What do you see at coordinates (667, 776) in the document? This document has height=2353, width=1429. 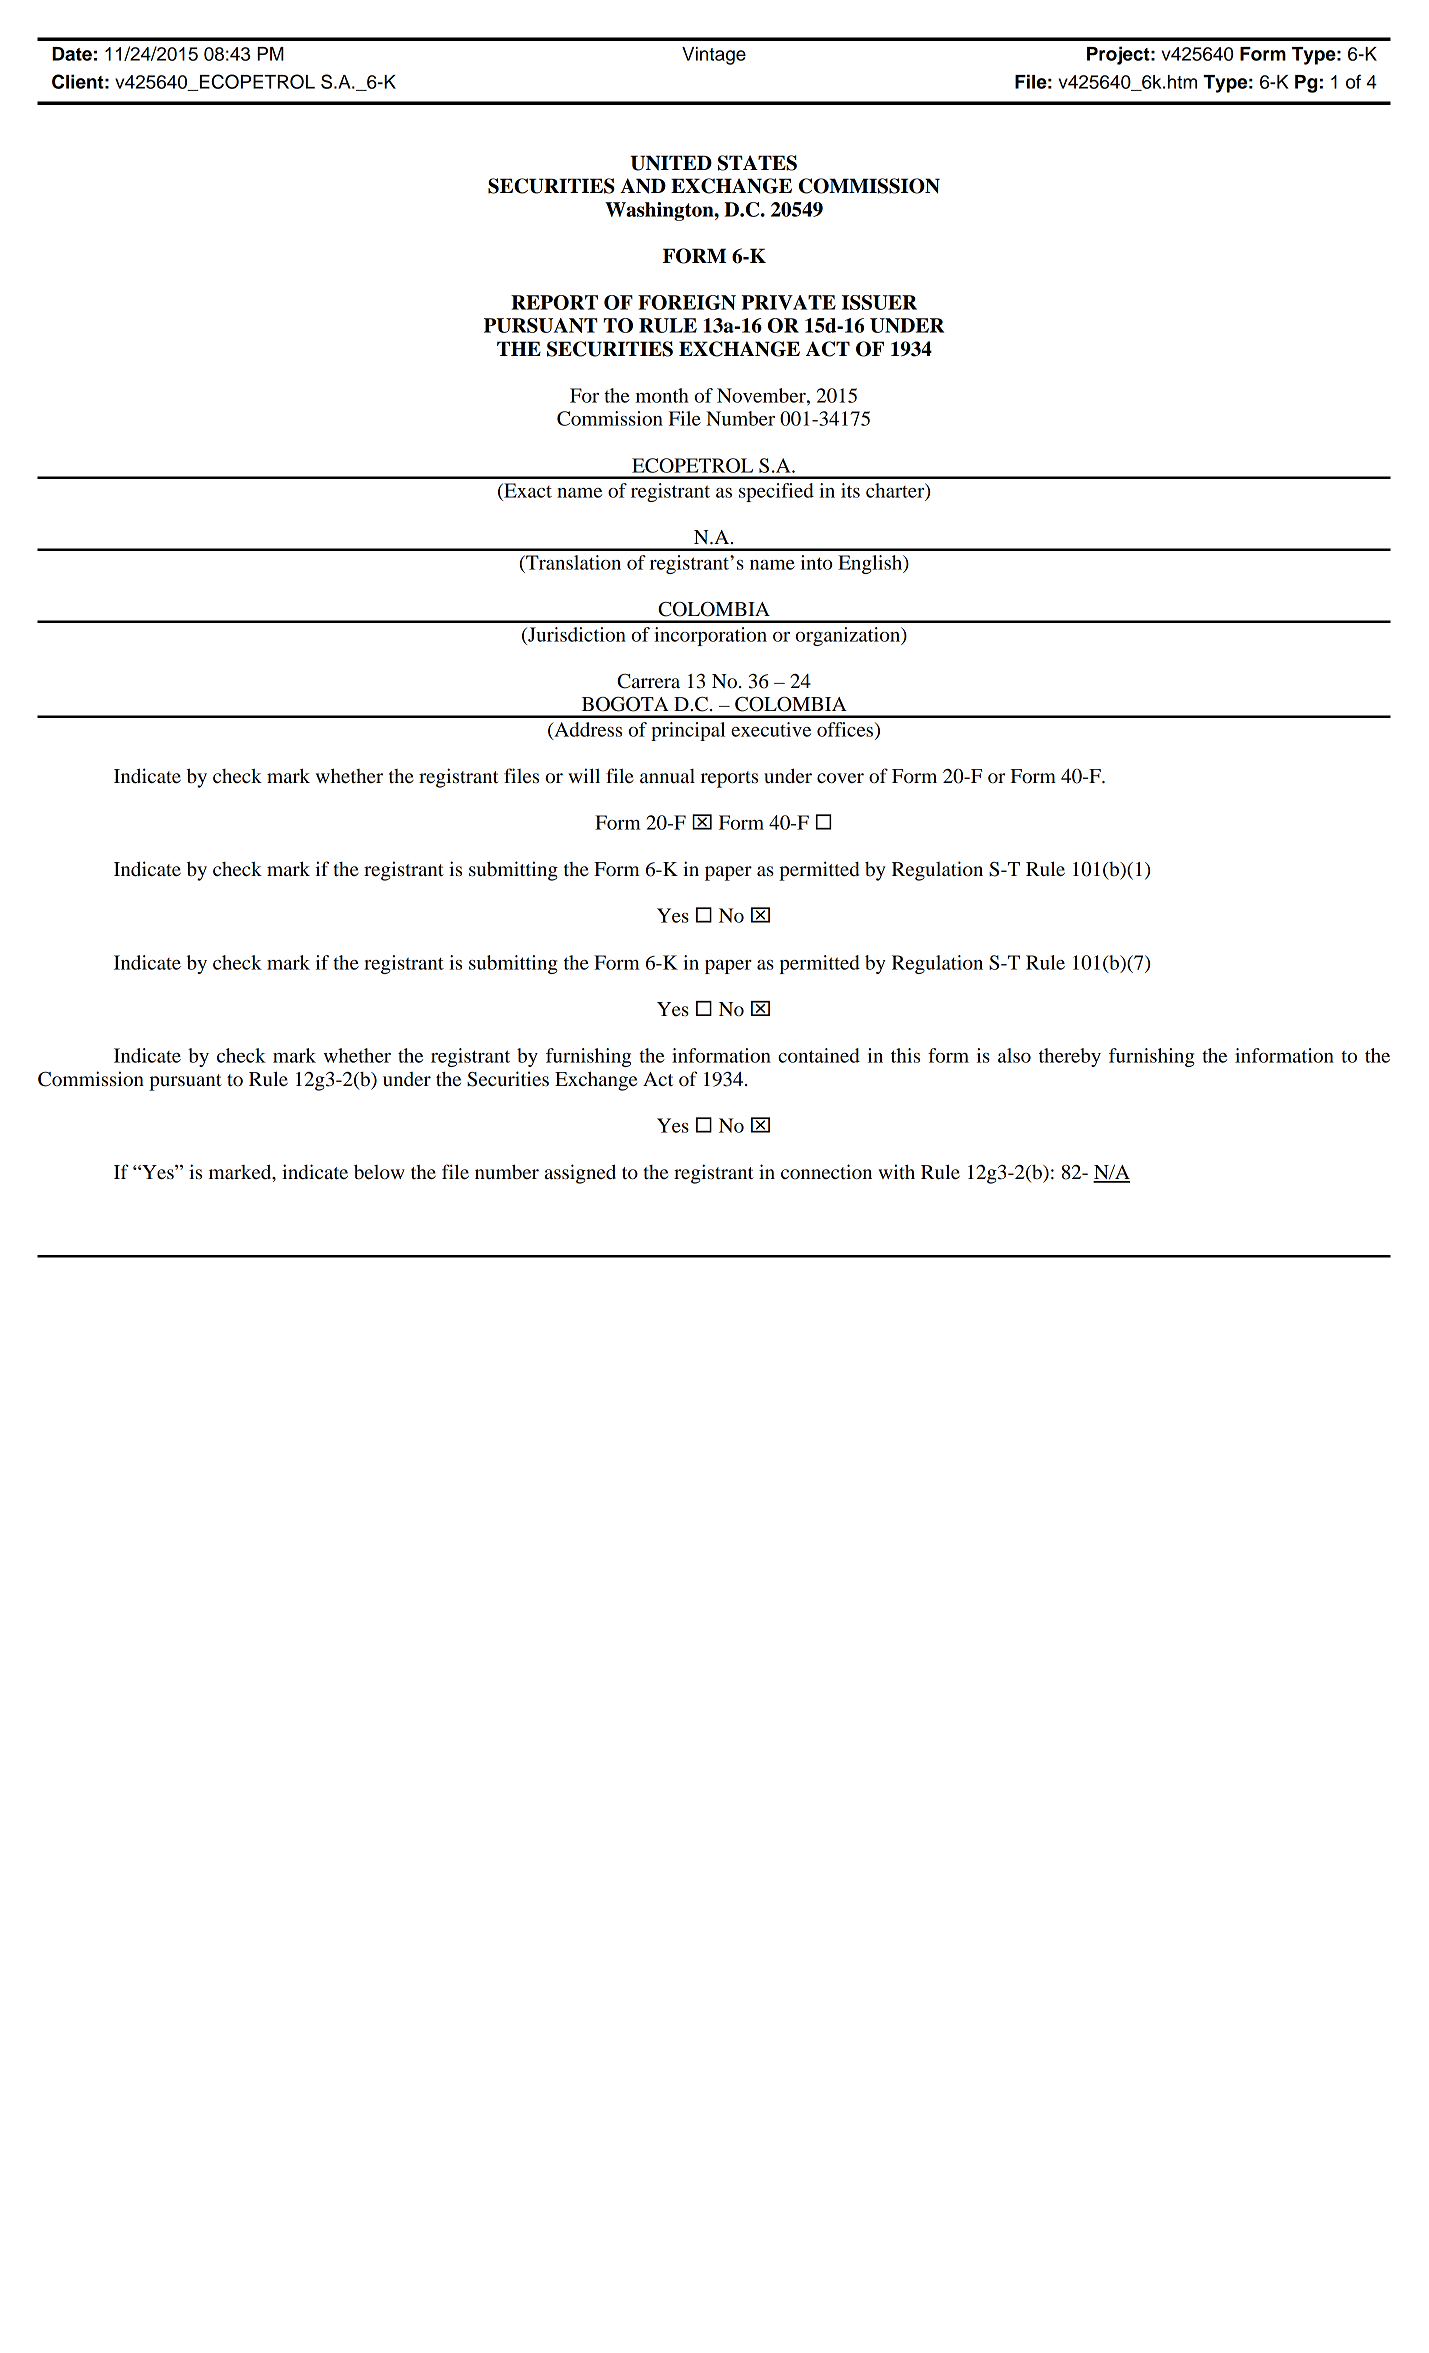 I see `annual` at bounding box center [667, 776].
